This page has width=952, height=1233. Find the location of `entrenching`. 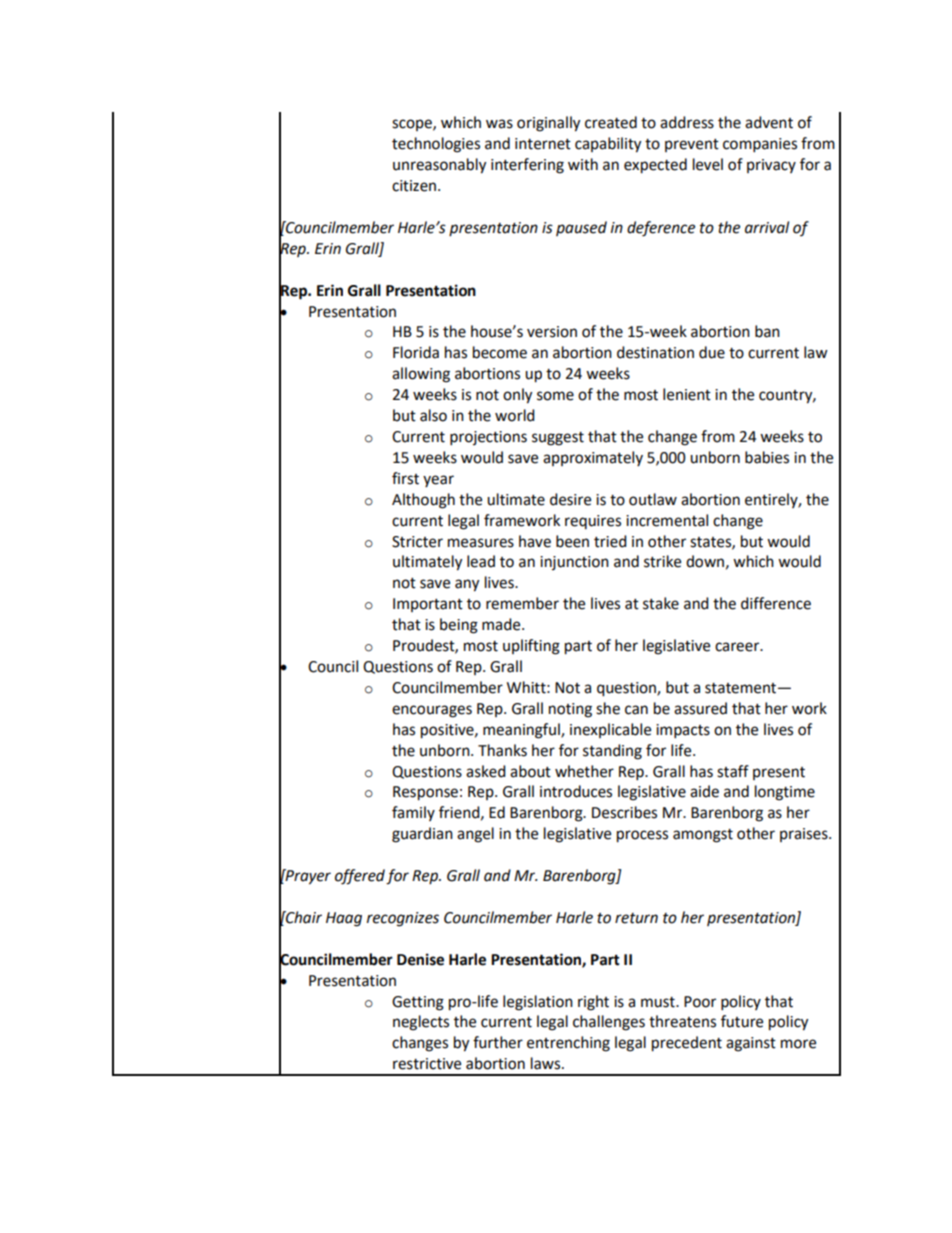

entrenching is located at coordinates (568, 1044).
